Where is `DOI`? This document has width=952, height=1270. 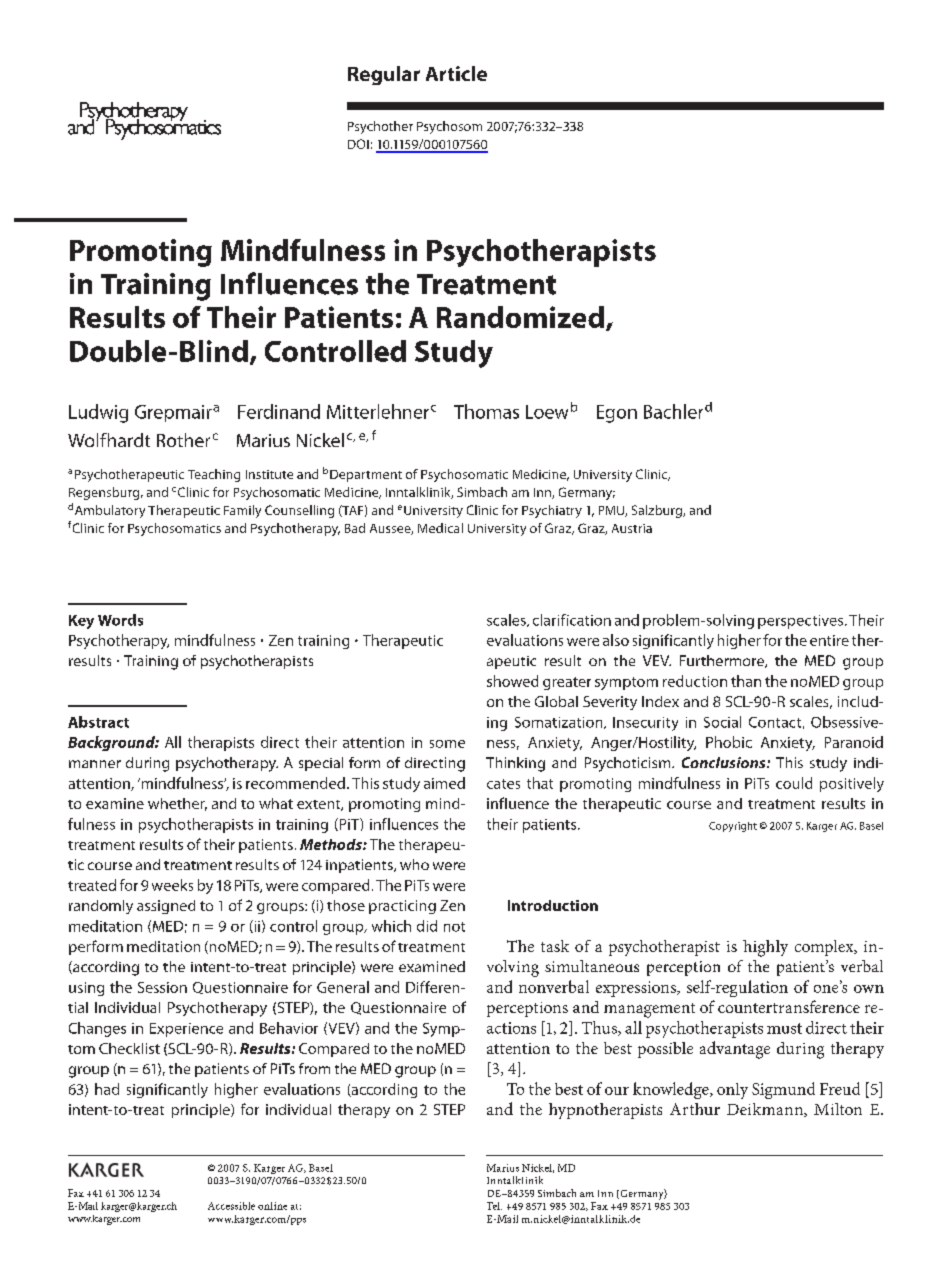
DOI is located at coordinates (358, 144).
